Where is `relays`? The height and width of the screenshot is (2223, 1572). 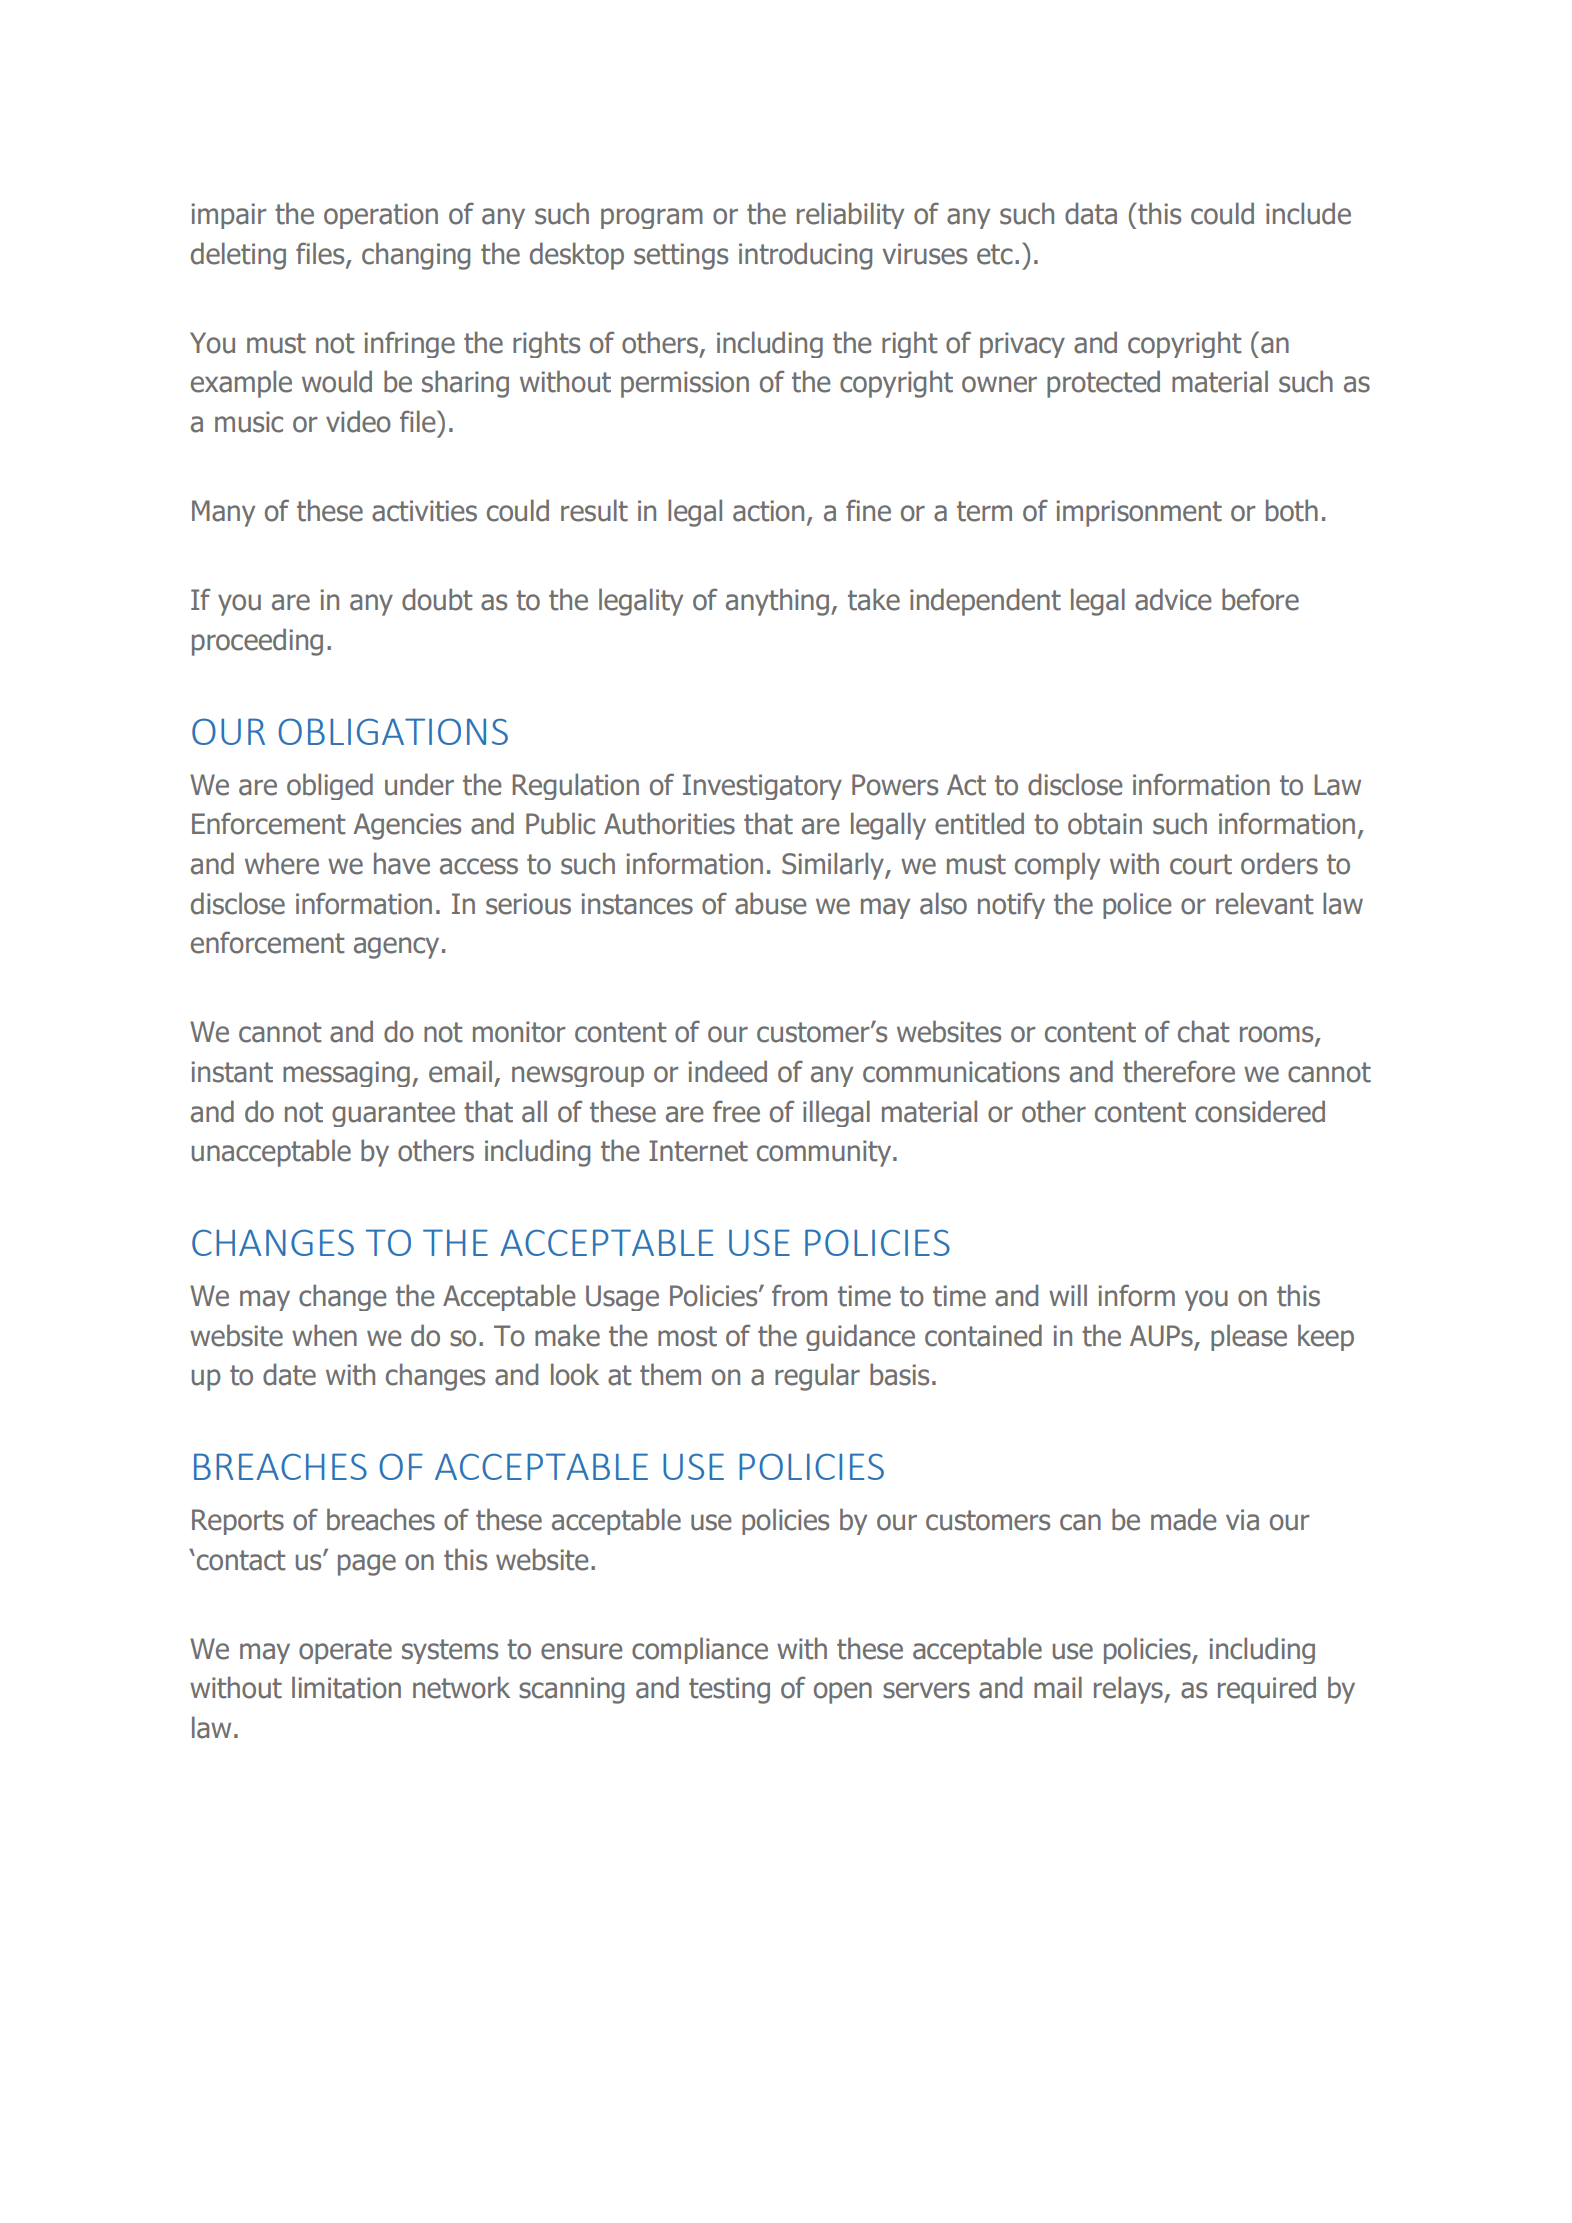 relays is located at coordinates (1129, 1690).
